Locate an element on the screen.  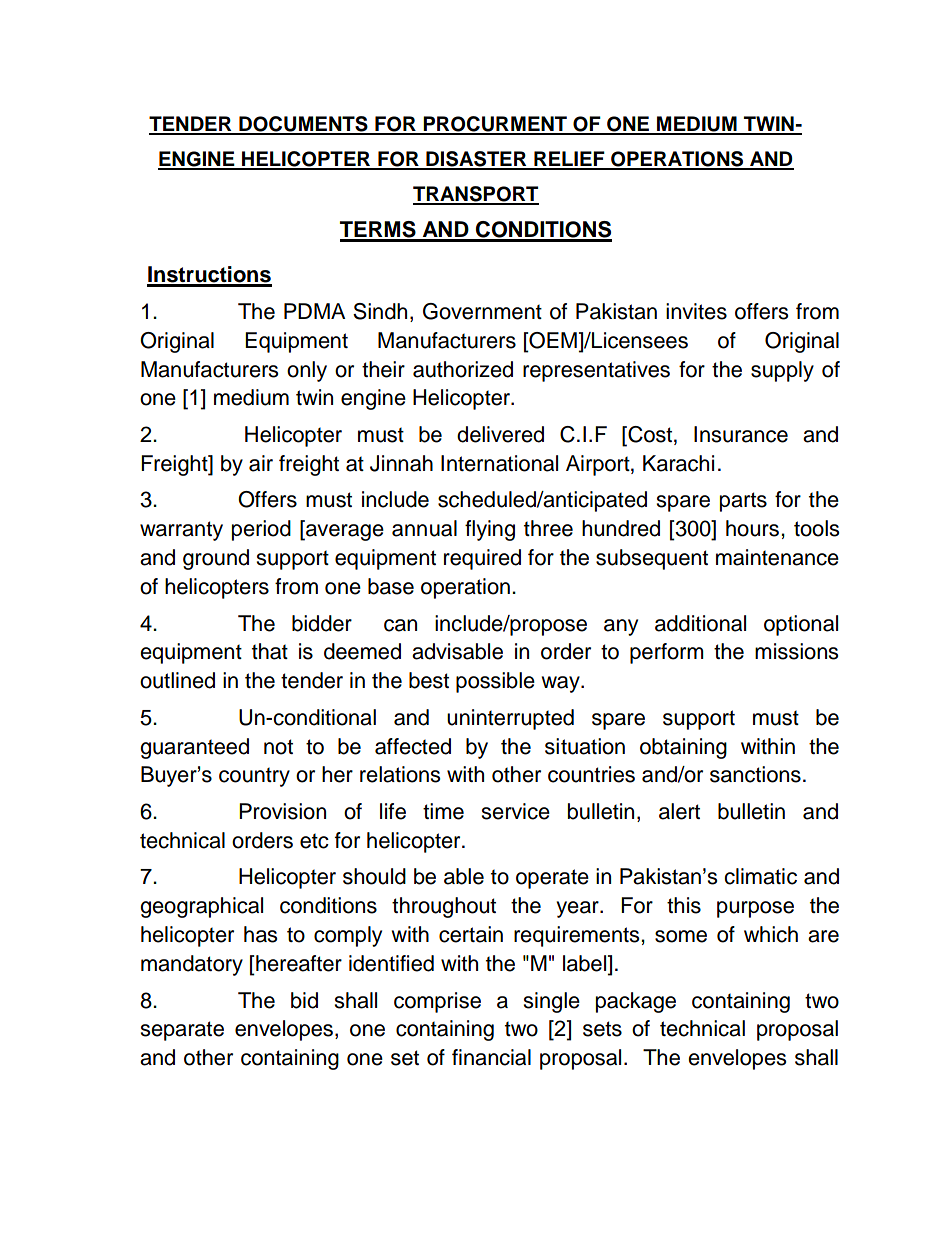
separate is located at coordinates (182, 1031).
